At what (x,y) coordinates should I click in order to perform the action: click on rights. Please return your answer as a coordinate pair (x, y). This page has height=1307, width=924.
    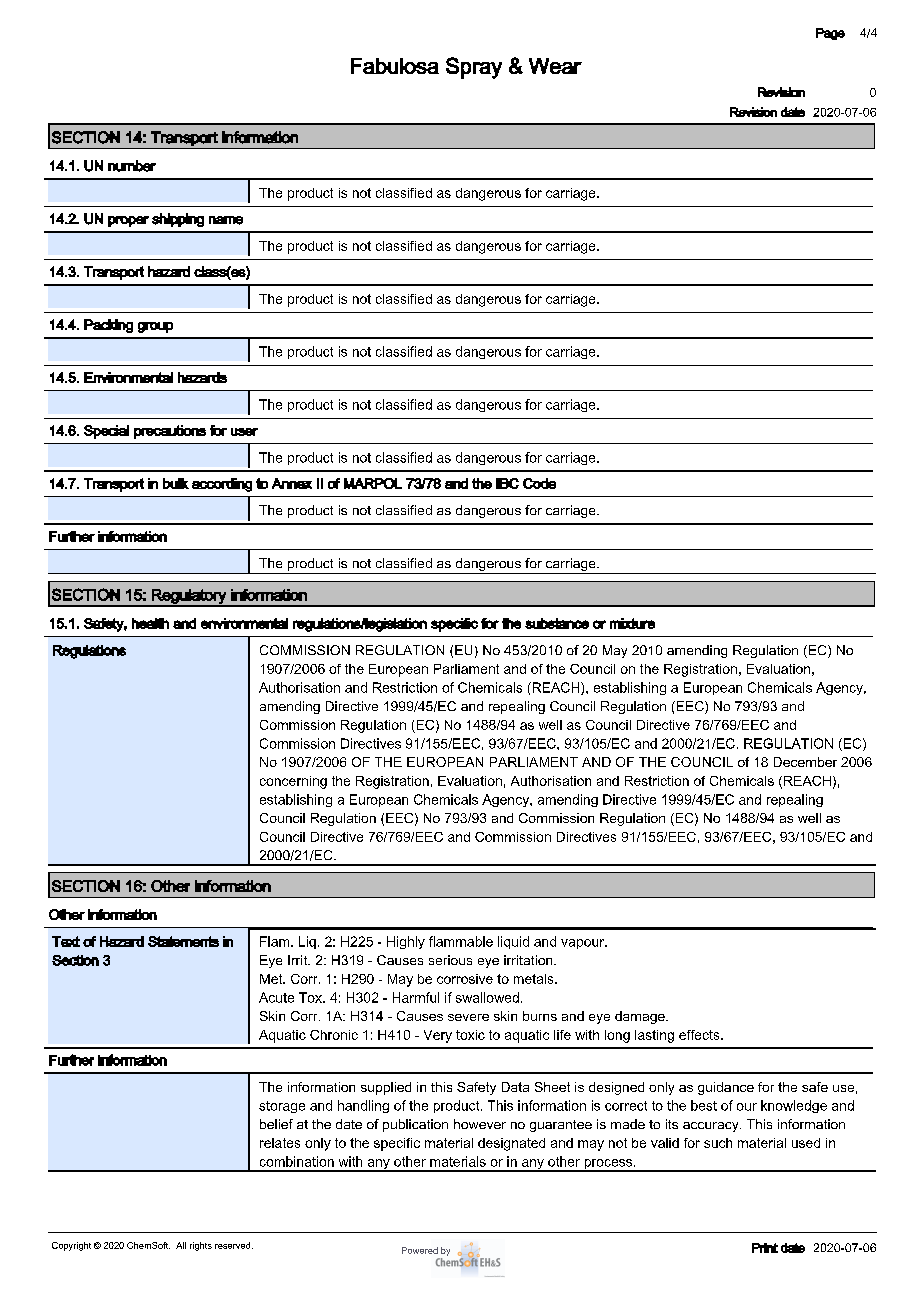
    Looking at the image, I should click on (201, 1246).
